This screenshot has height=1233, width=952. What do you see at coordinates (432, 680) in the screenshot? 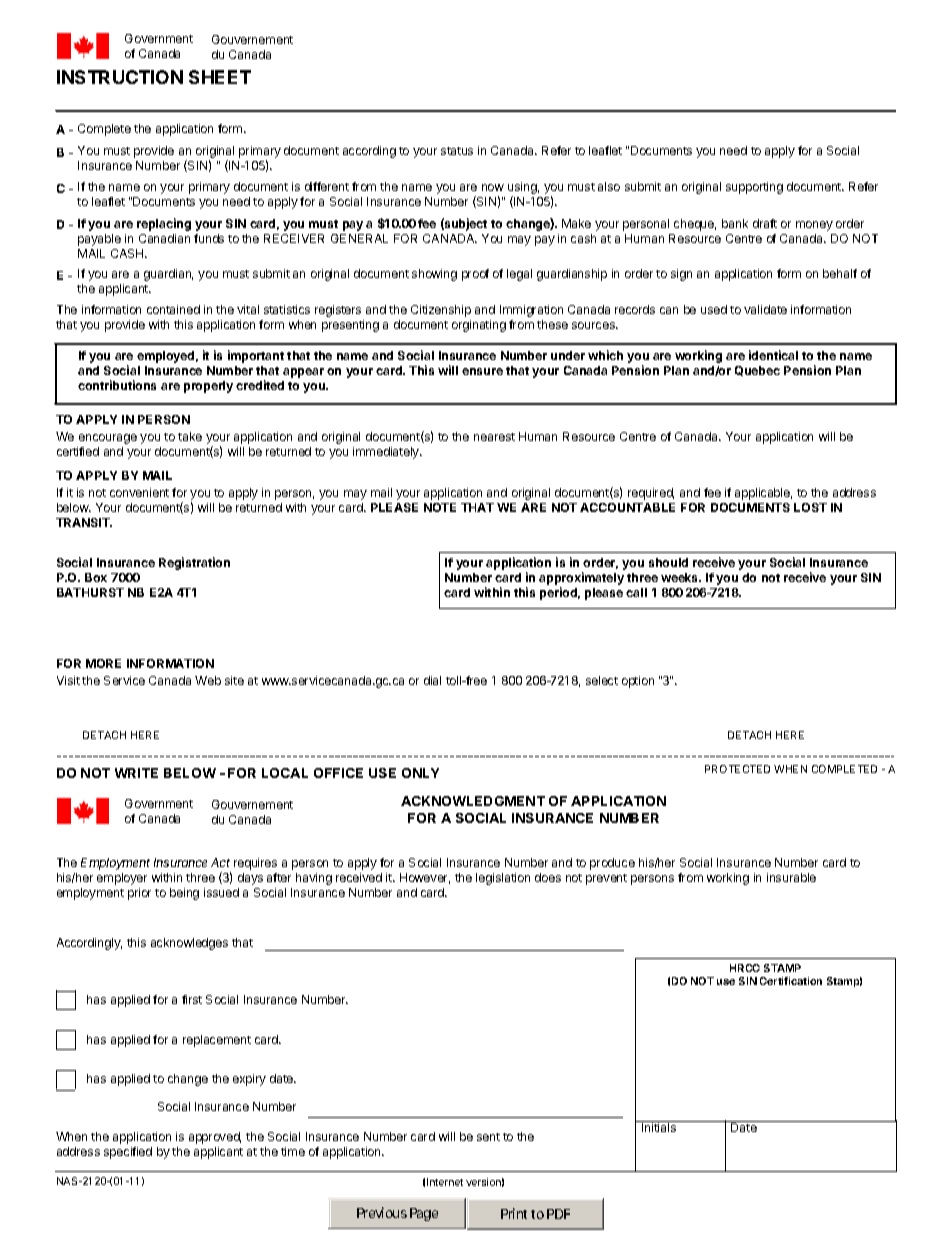
I see `dial` at bounding box center [432, 680].
